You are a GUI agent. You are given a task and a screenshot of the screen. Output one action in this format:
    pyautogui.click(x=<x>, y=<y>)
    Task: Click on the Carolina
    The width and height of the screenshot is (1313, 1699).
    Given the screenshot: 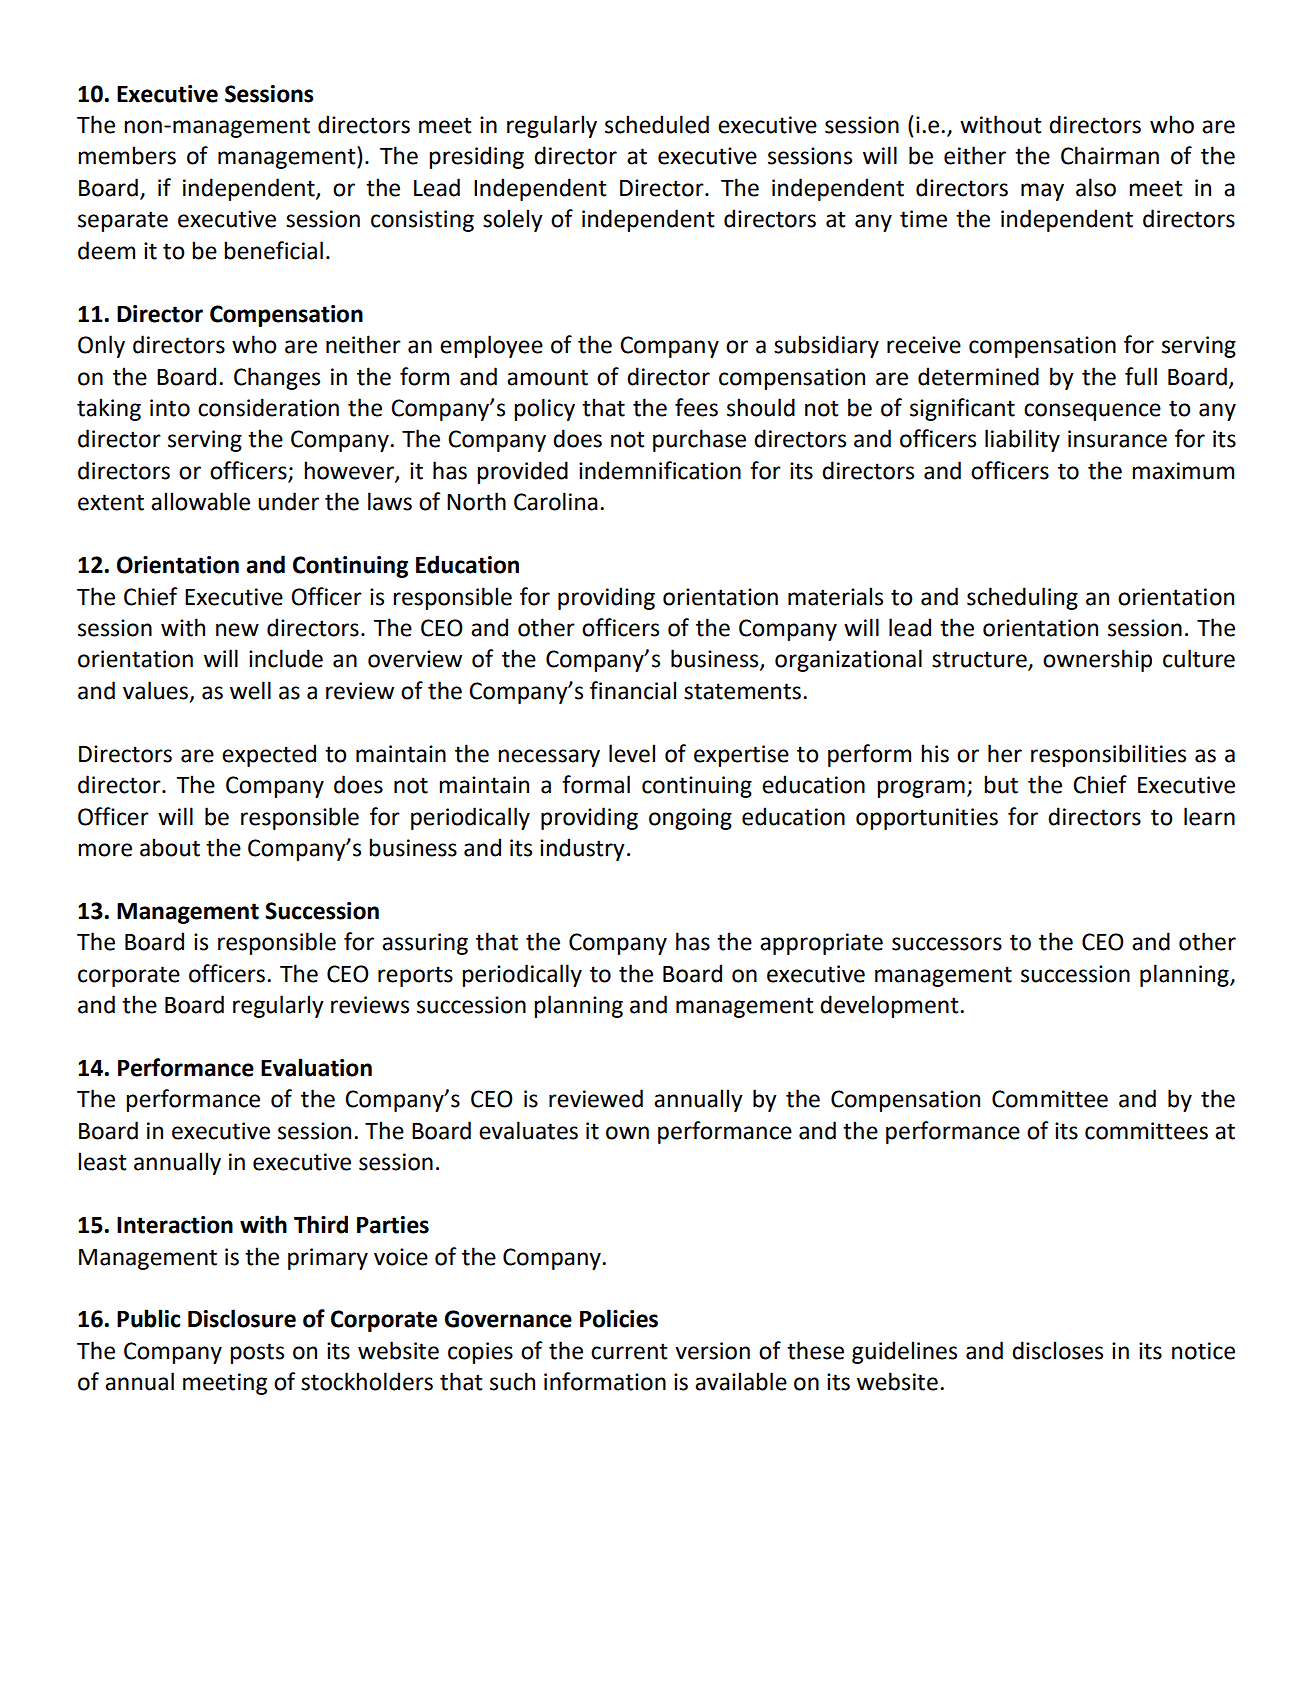 What is the action you would take?
    pyautogui.click(x=556, y=501)
